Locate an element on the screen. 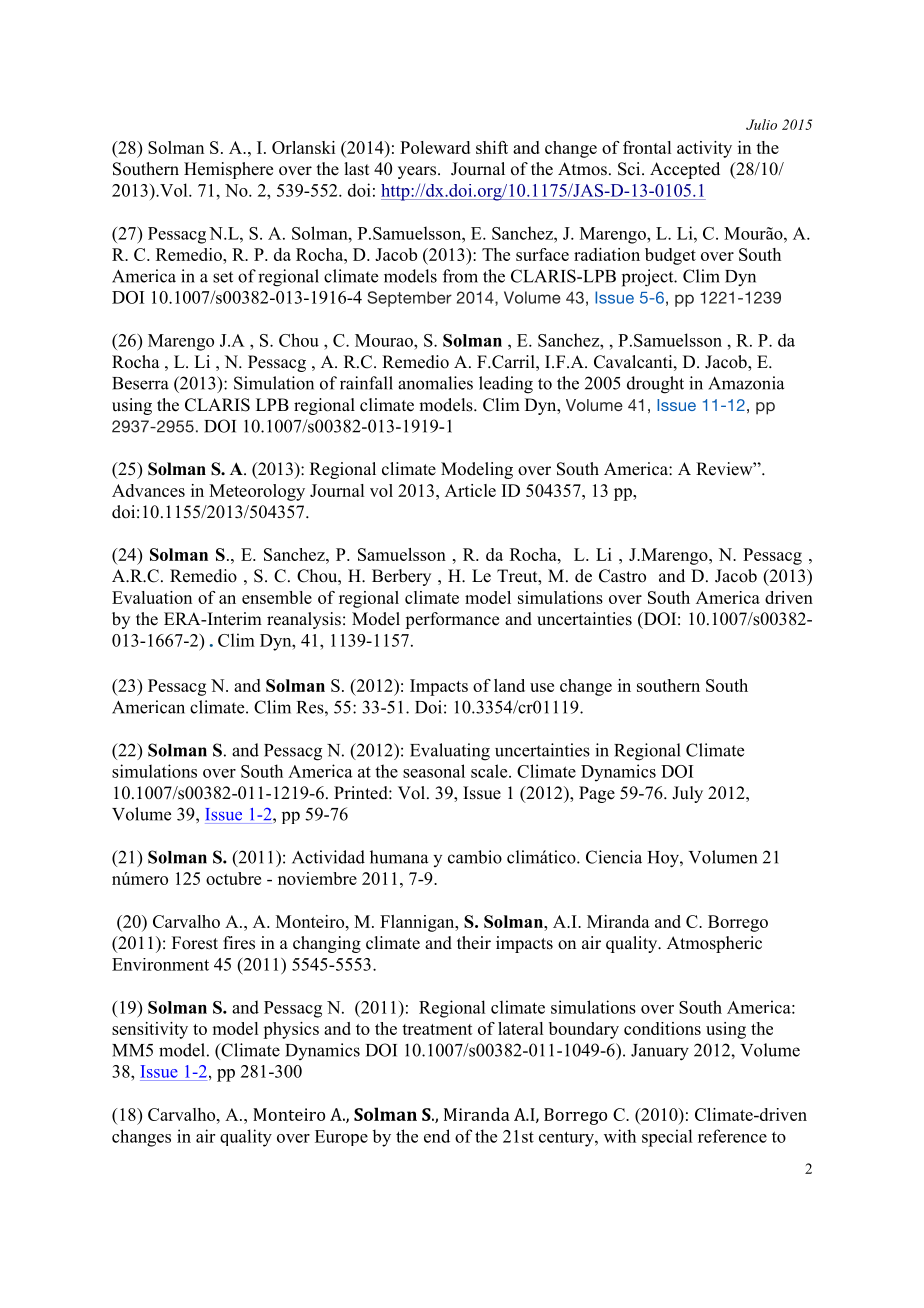 Image resolution: width=924 pixels, height=1308 pixels. Hemisphere is located at coordinates (228, 170).
